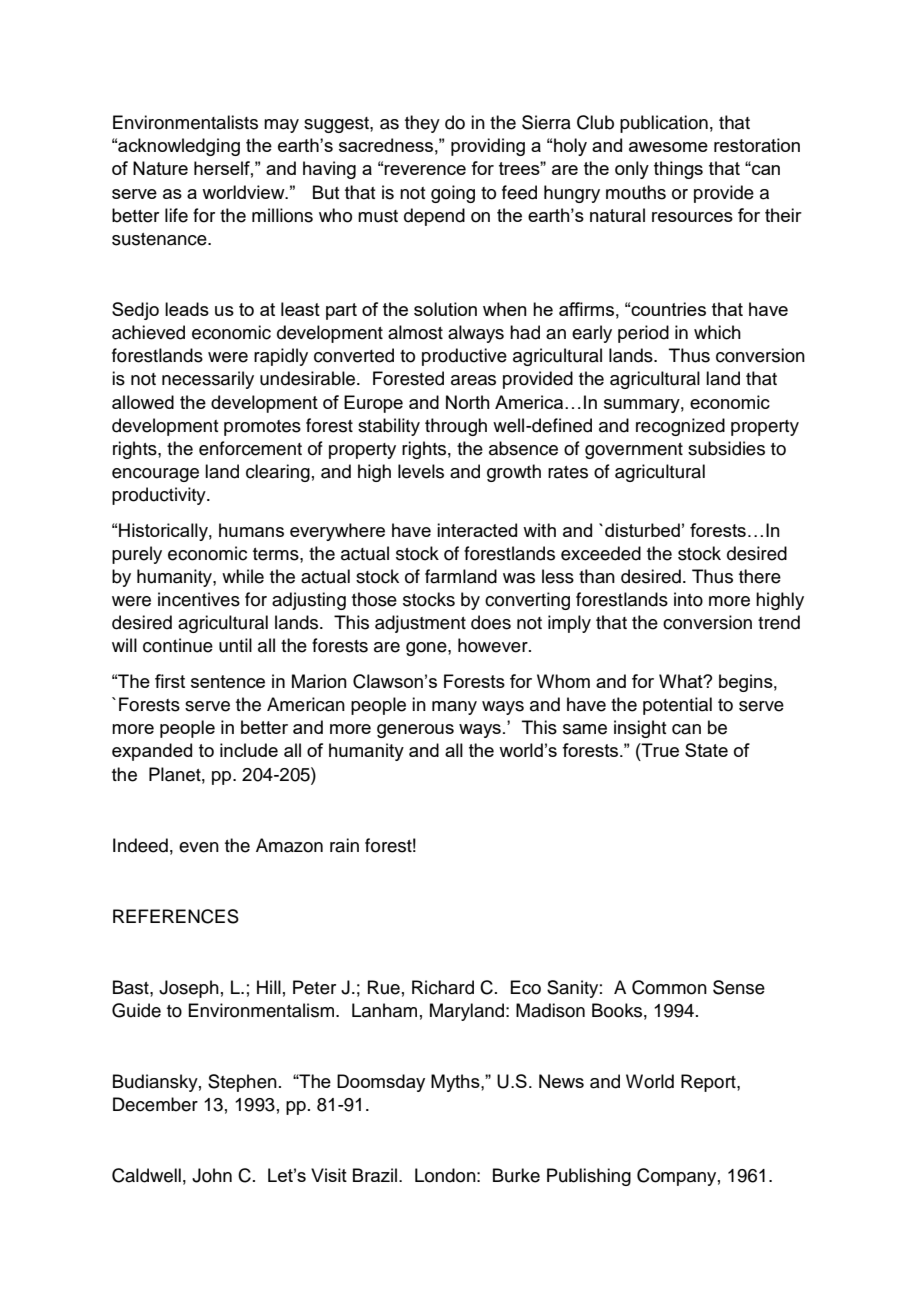  Describe the element at coordinates (212, 1175) in the screenshot. I see `John` at that location.
